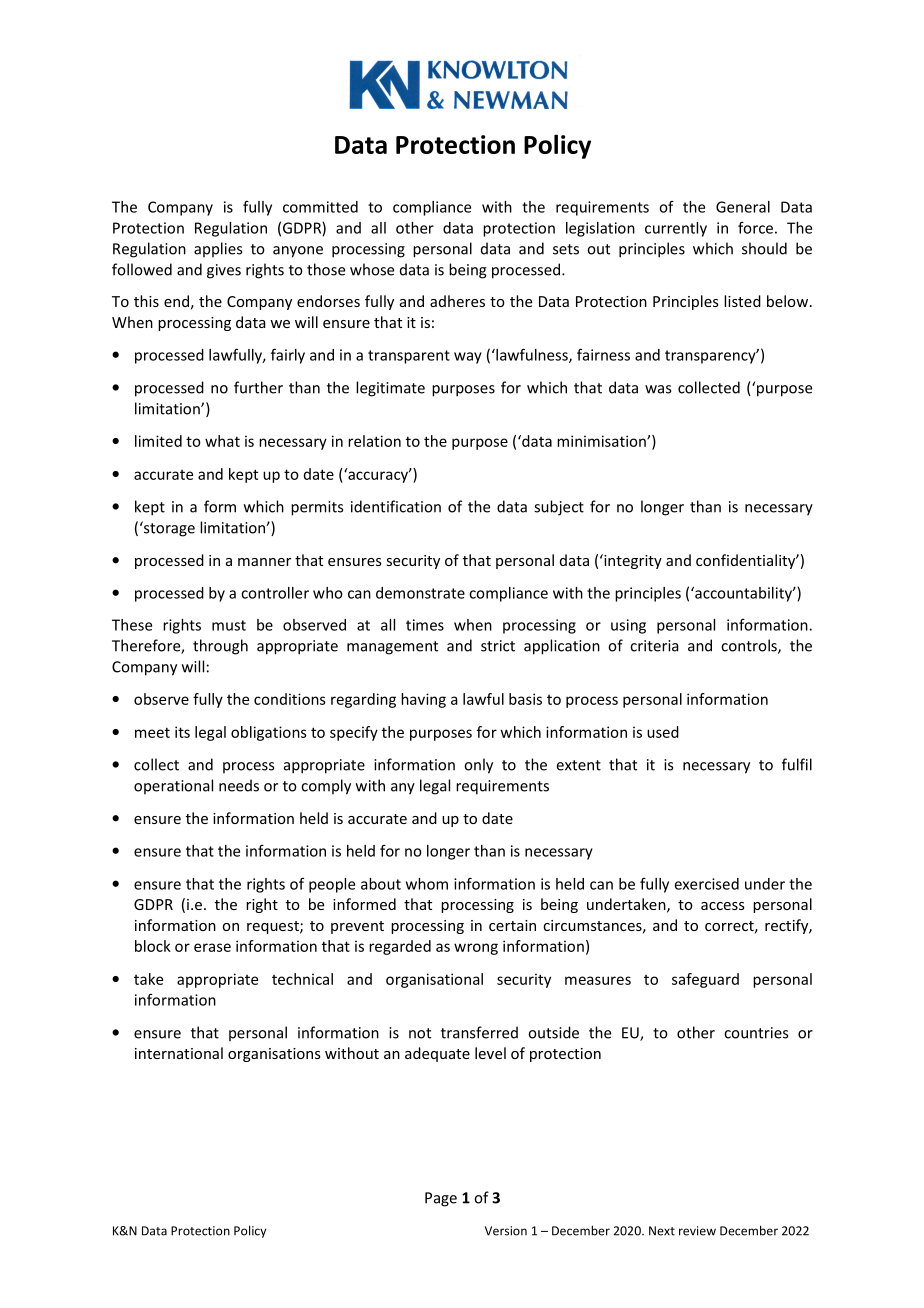  Describe the element at coordinates (420, 593) in the screenshot. I see `demonstrate` at that location.
